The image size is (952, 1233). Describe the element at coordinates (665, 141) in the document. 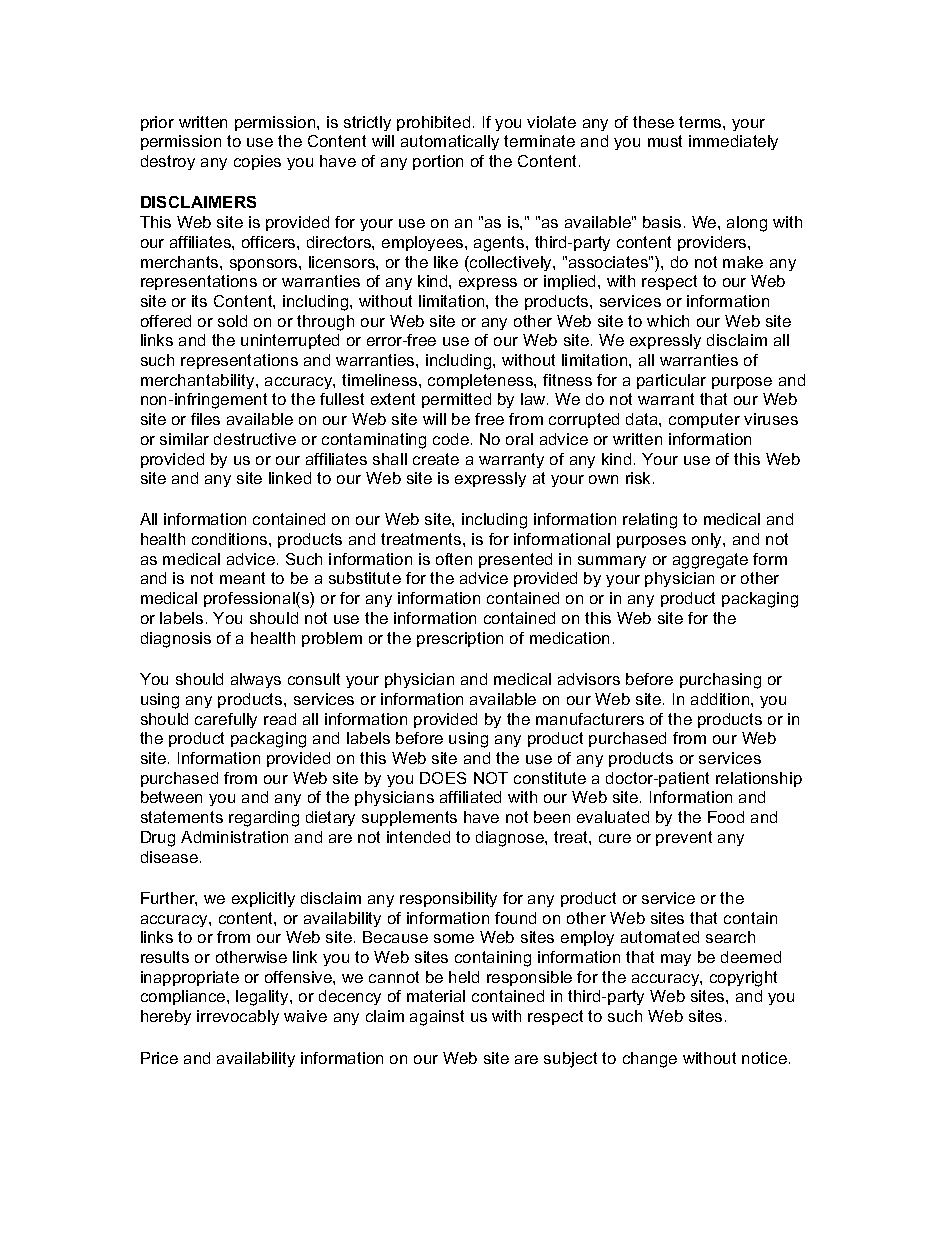

I see `must` at that location.
